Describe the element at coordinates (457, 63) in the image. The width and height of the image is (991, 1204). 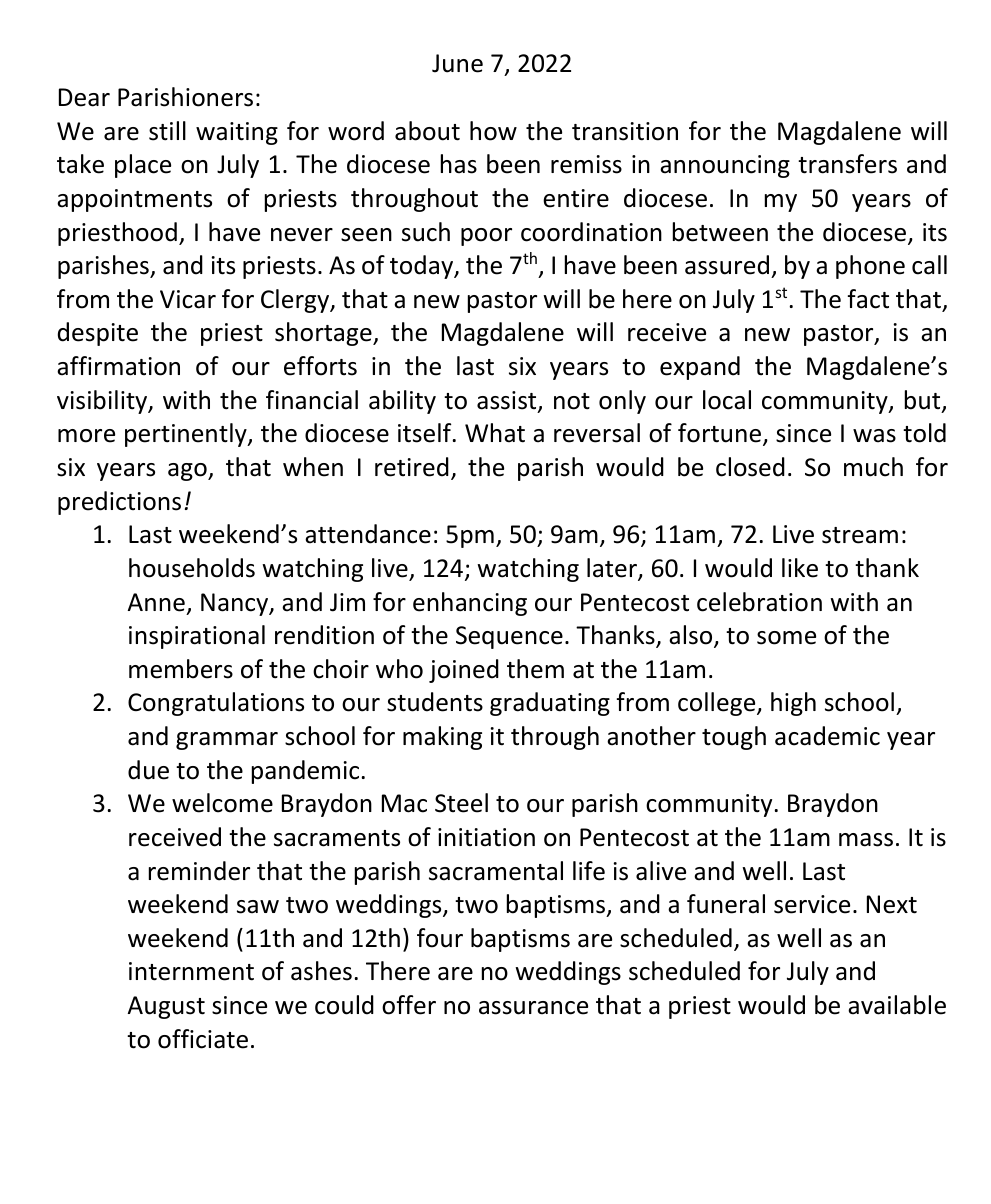
I see `June` at that location.
